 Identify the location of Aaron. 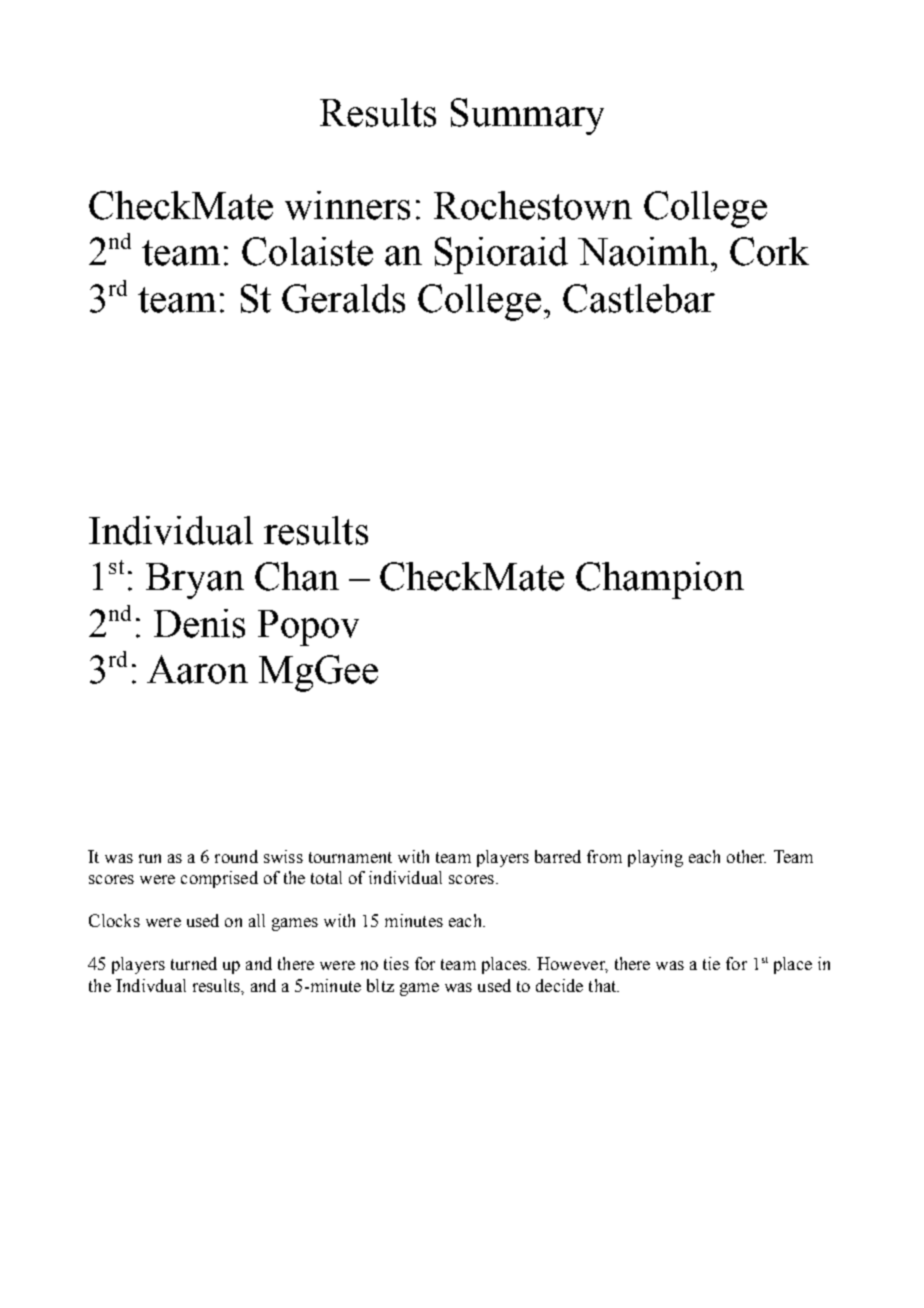
(197, 669).
